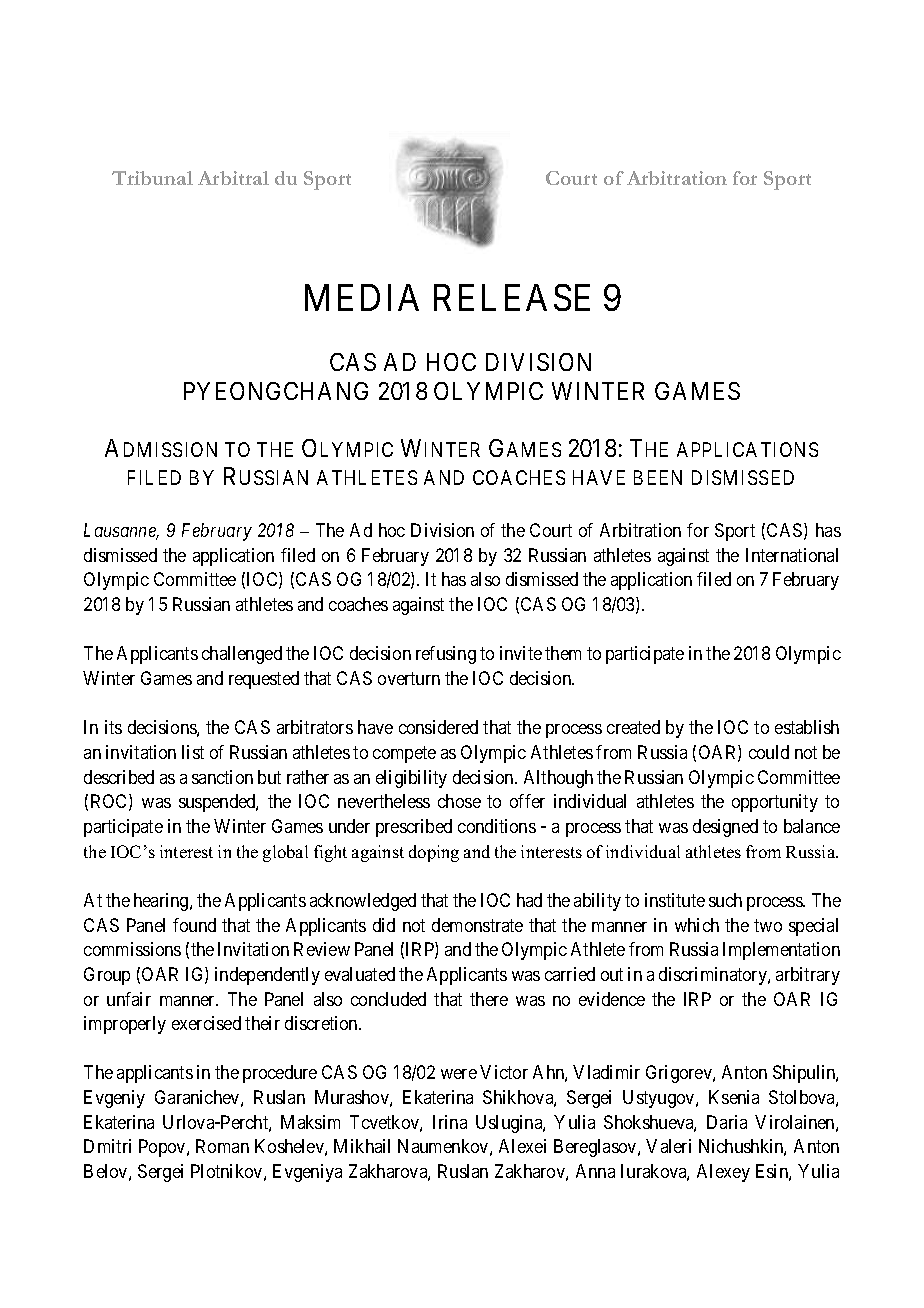 The width and height of the image is (924, 1308). I want to click on RELEASE, so click(512, 297).
